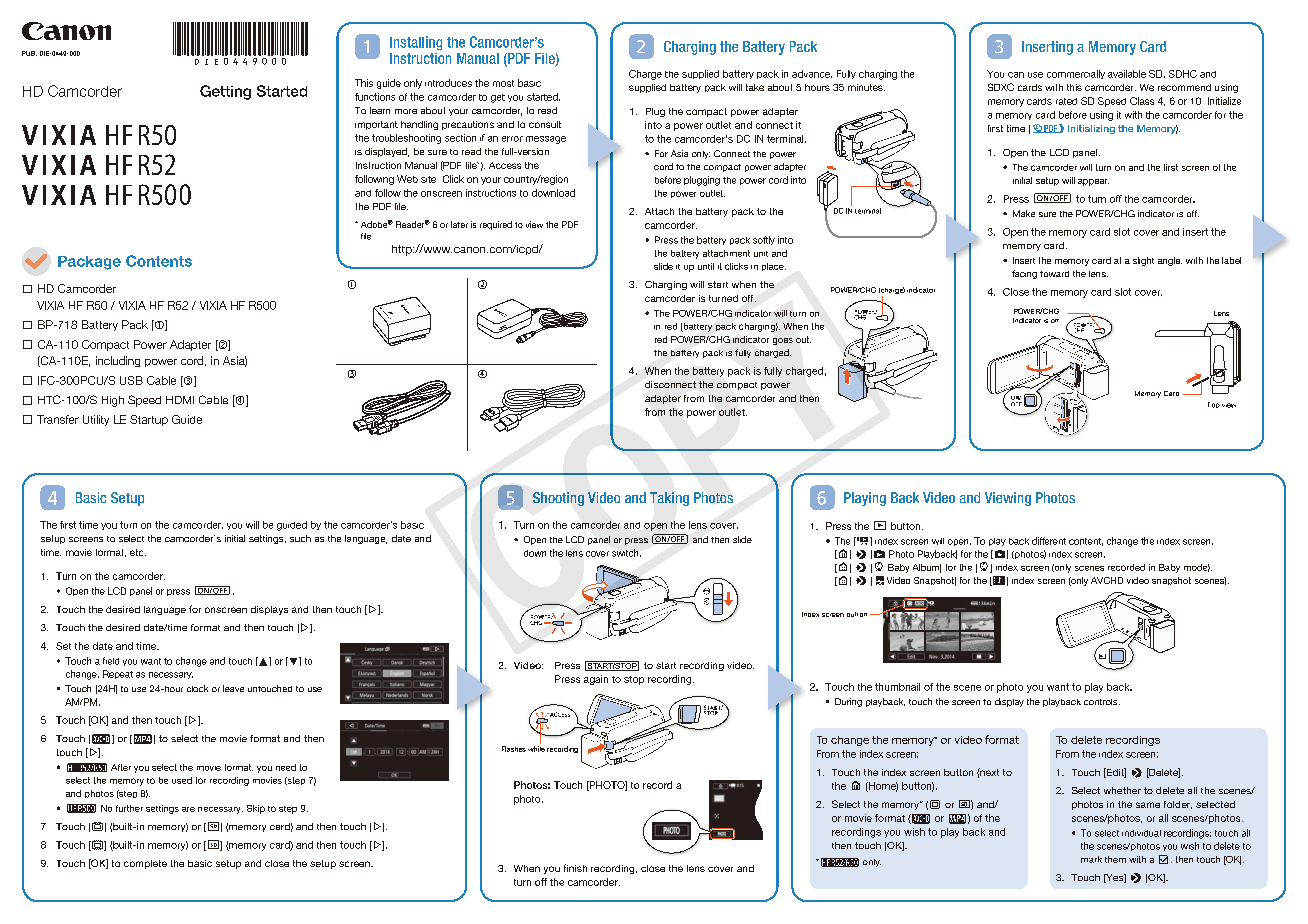  Describe the element at coordinates (225, 92) in the screenshot. I see `Getting` at that location.
